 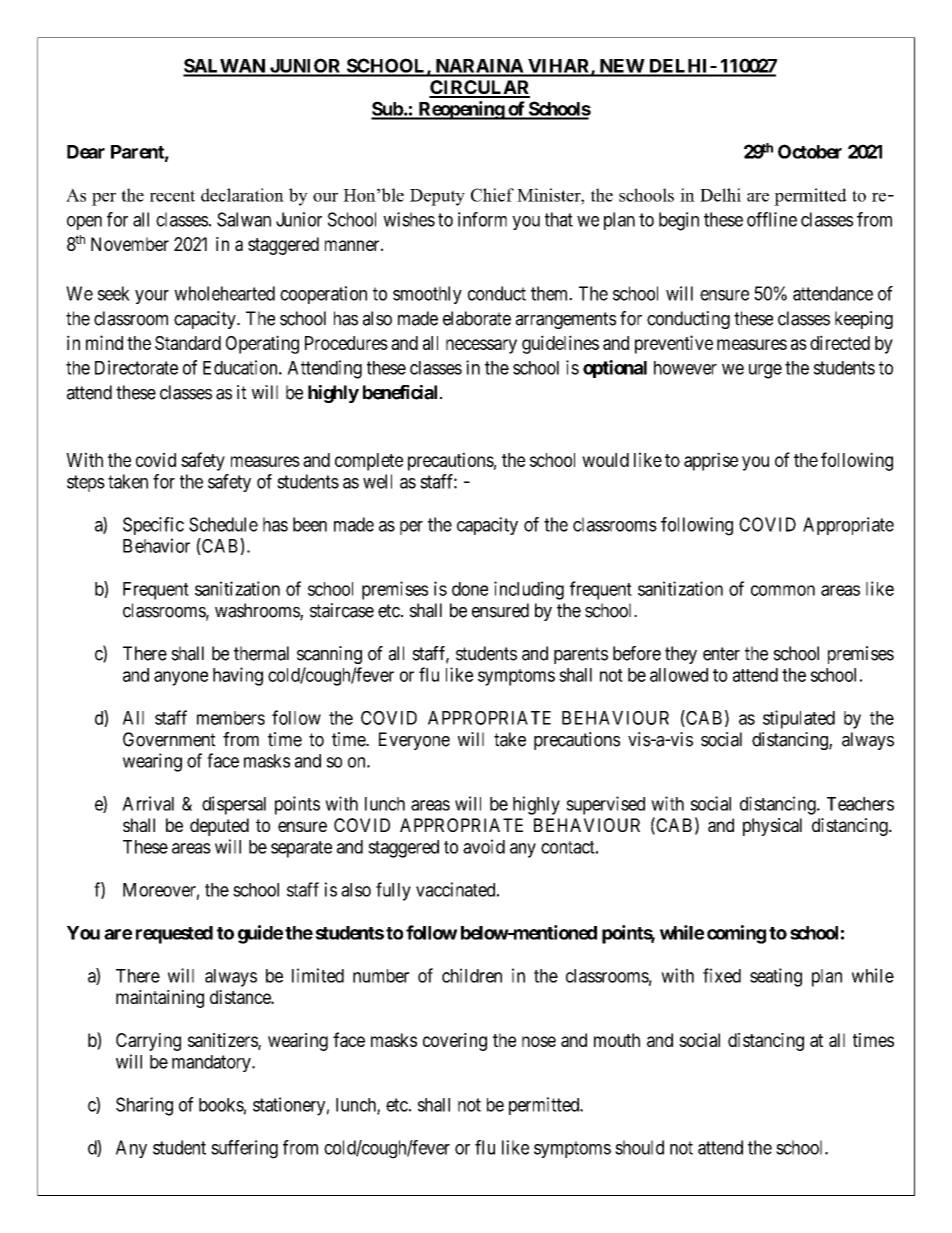 What do you see at coordinates (479, 88) in the page?
I see `CIRCULAR` at bounding box center [479, 88].
